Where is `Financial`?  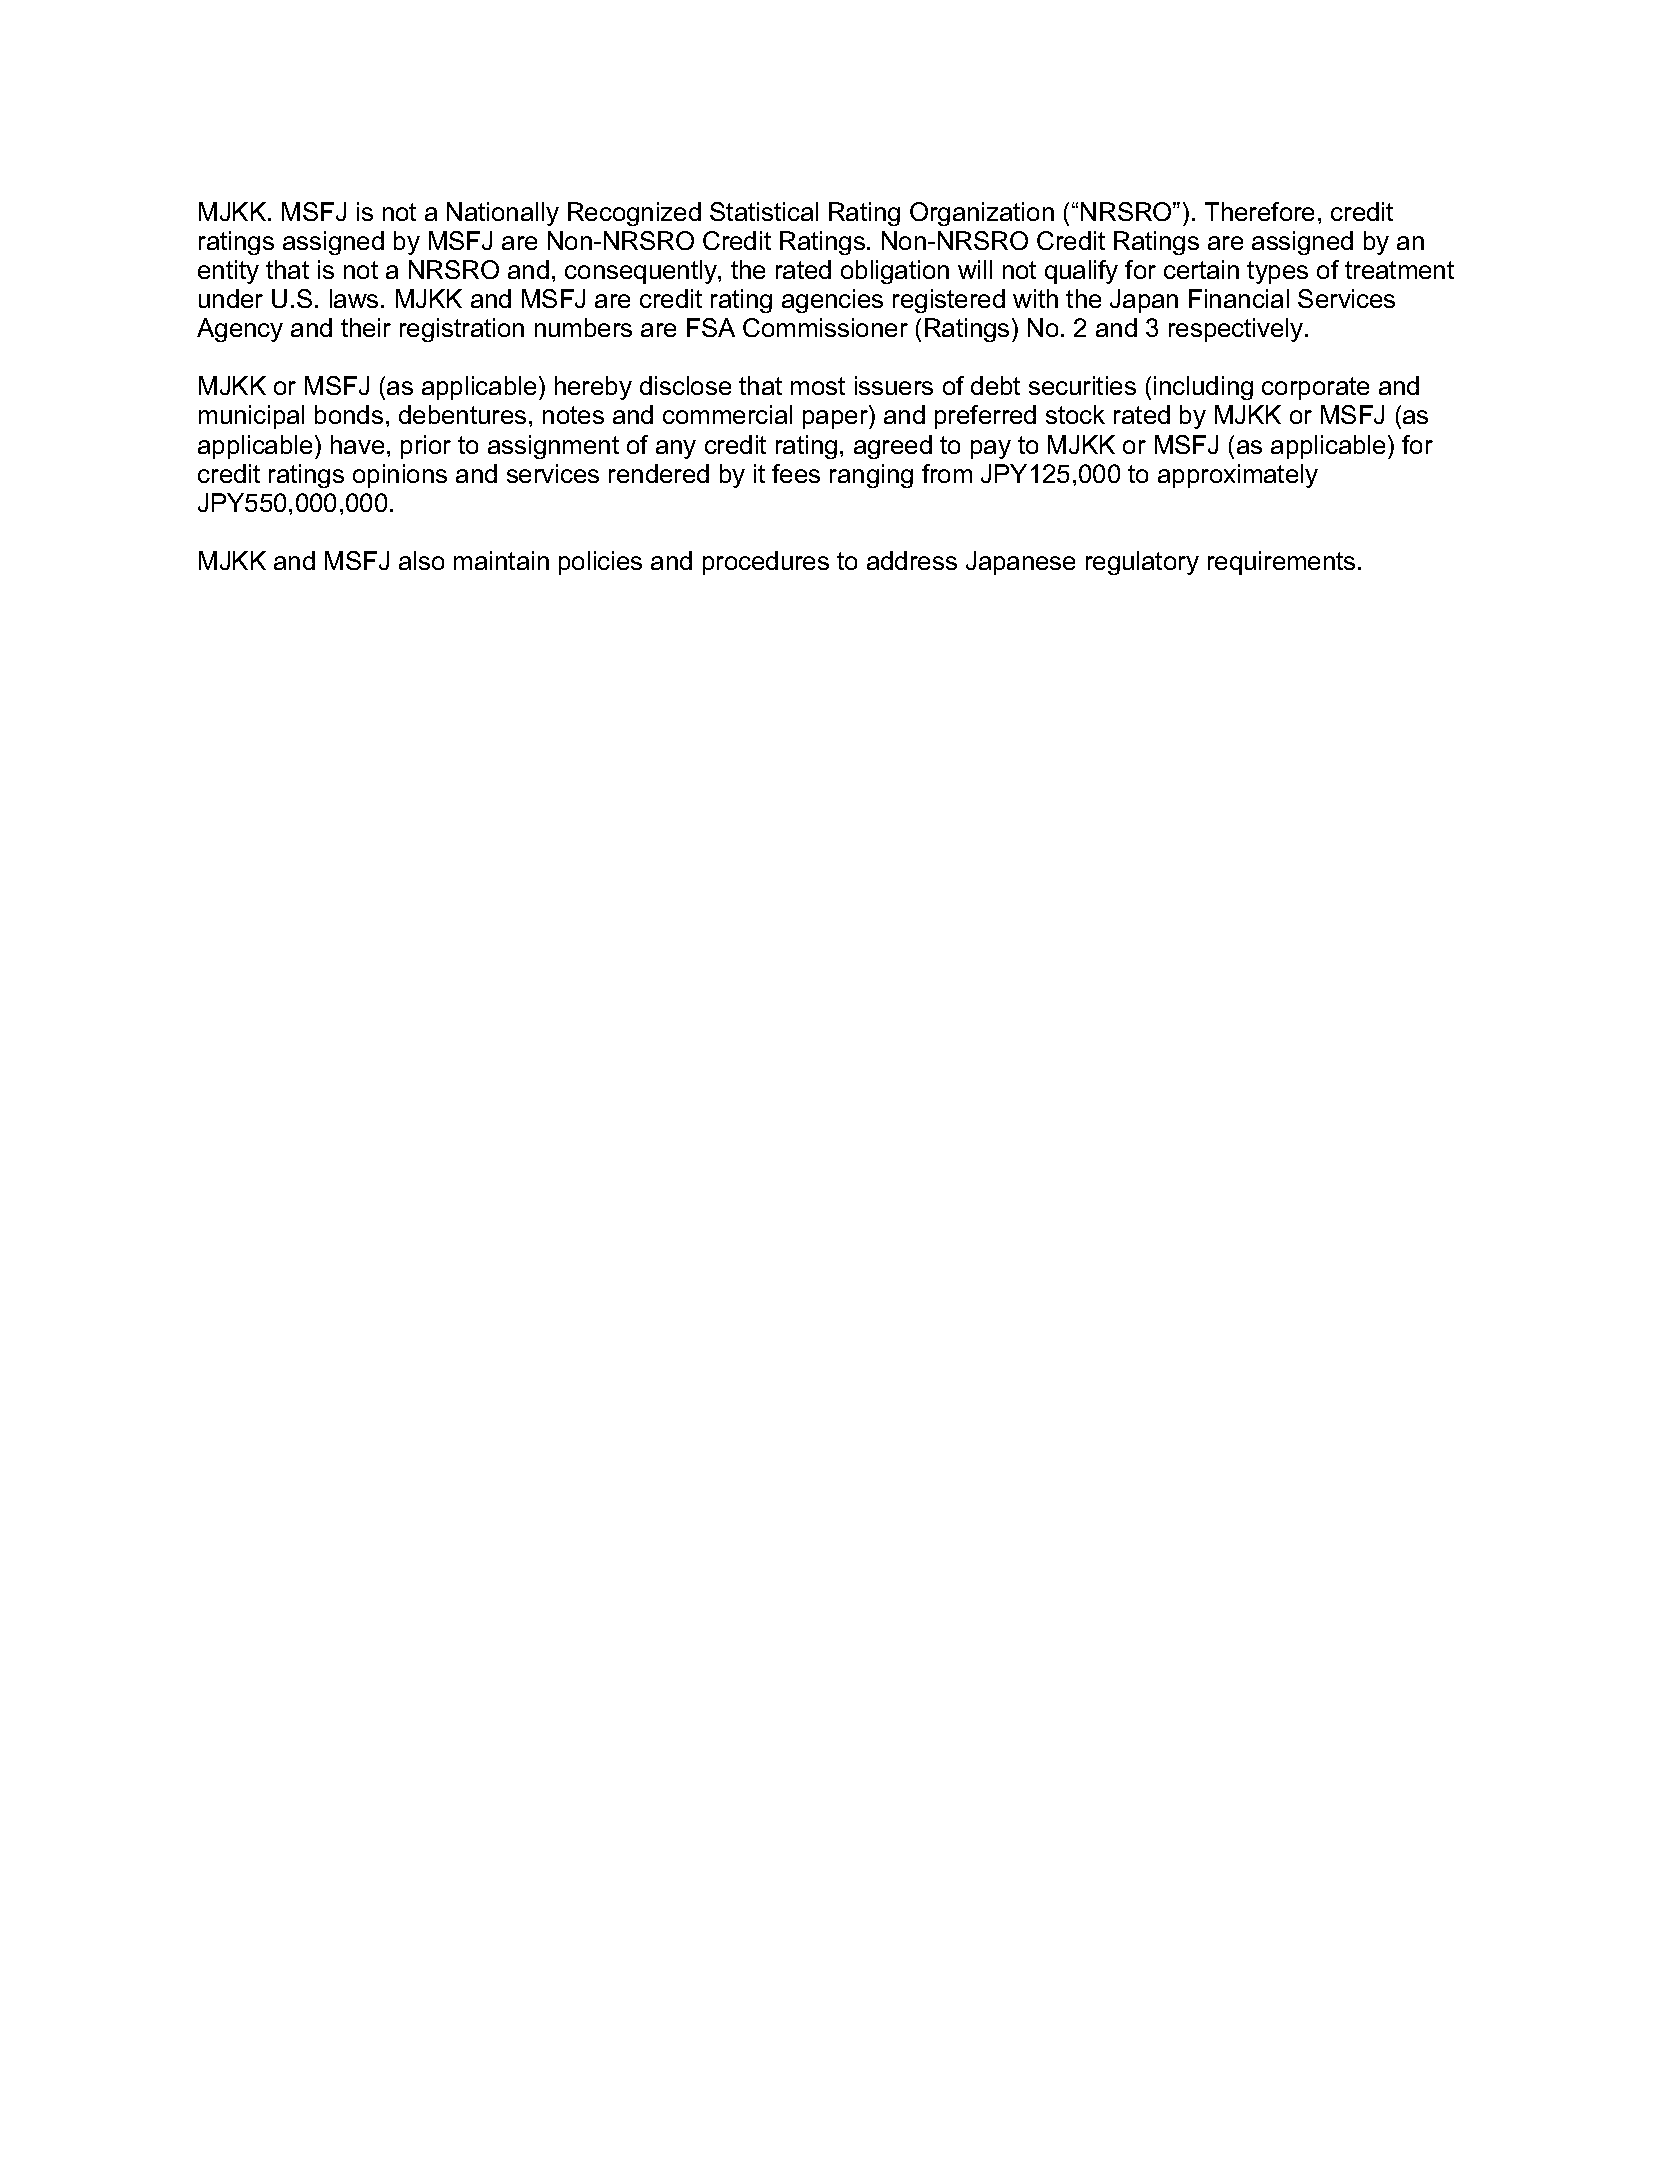 Financial is located at coordinates (1239, 298).
